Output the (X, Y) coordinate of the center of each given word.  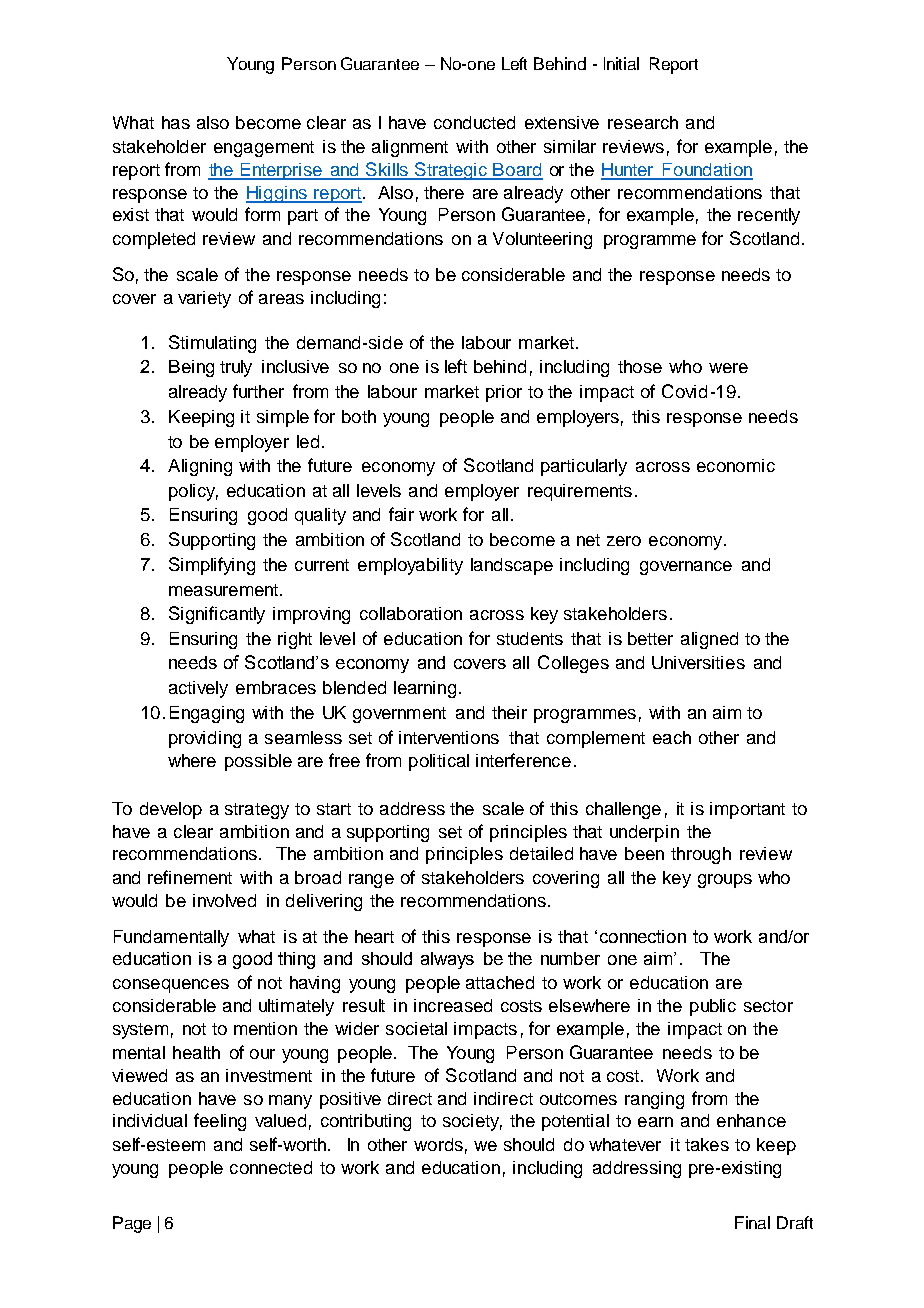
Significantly (217, 615)
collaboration (411, 613)
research (643, 122)
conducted (474, 122)
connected (271, 1167)
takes (707, 1144)
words (438, 1144)
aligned (709, 640)
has (176, 122)
